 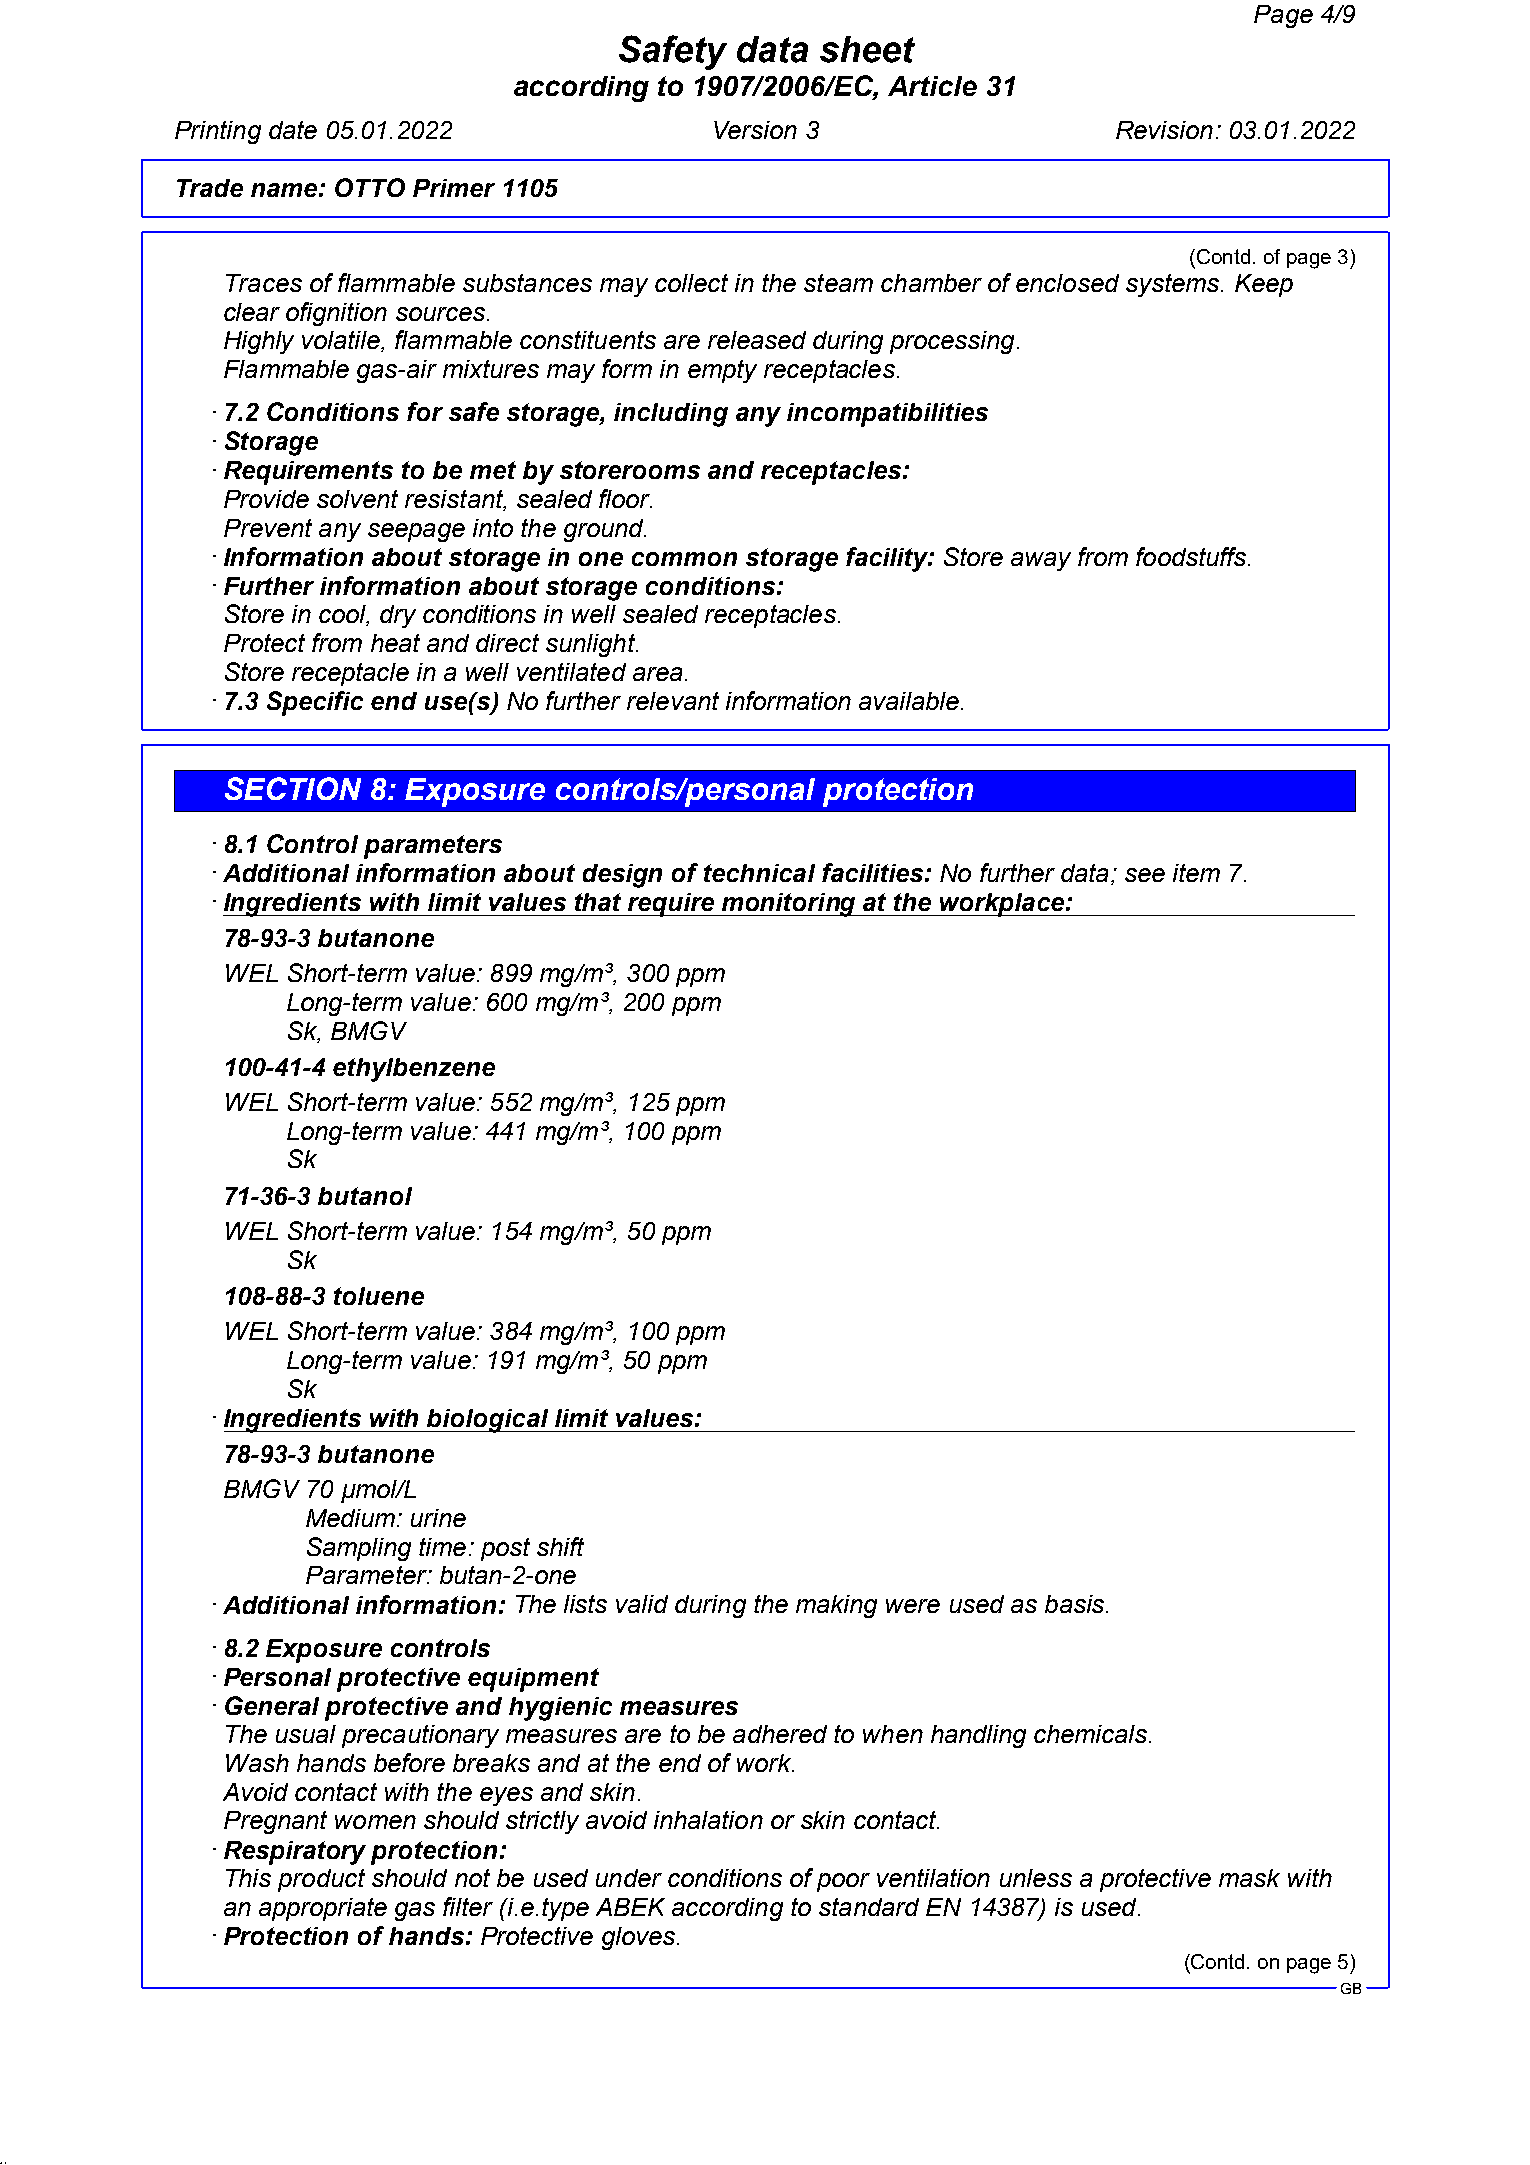 I want to click on toluene, so click(x=379, y=1296).
